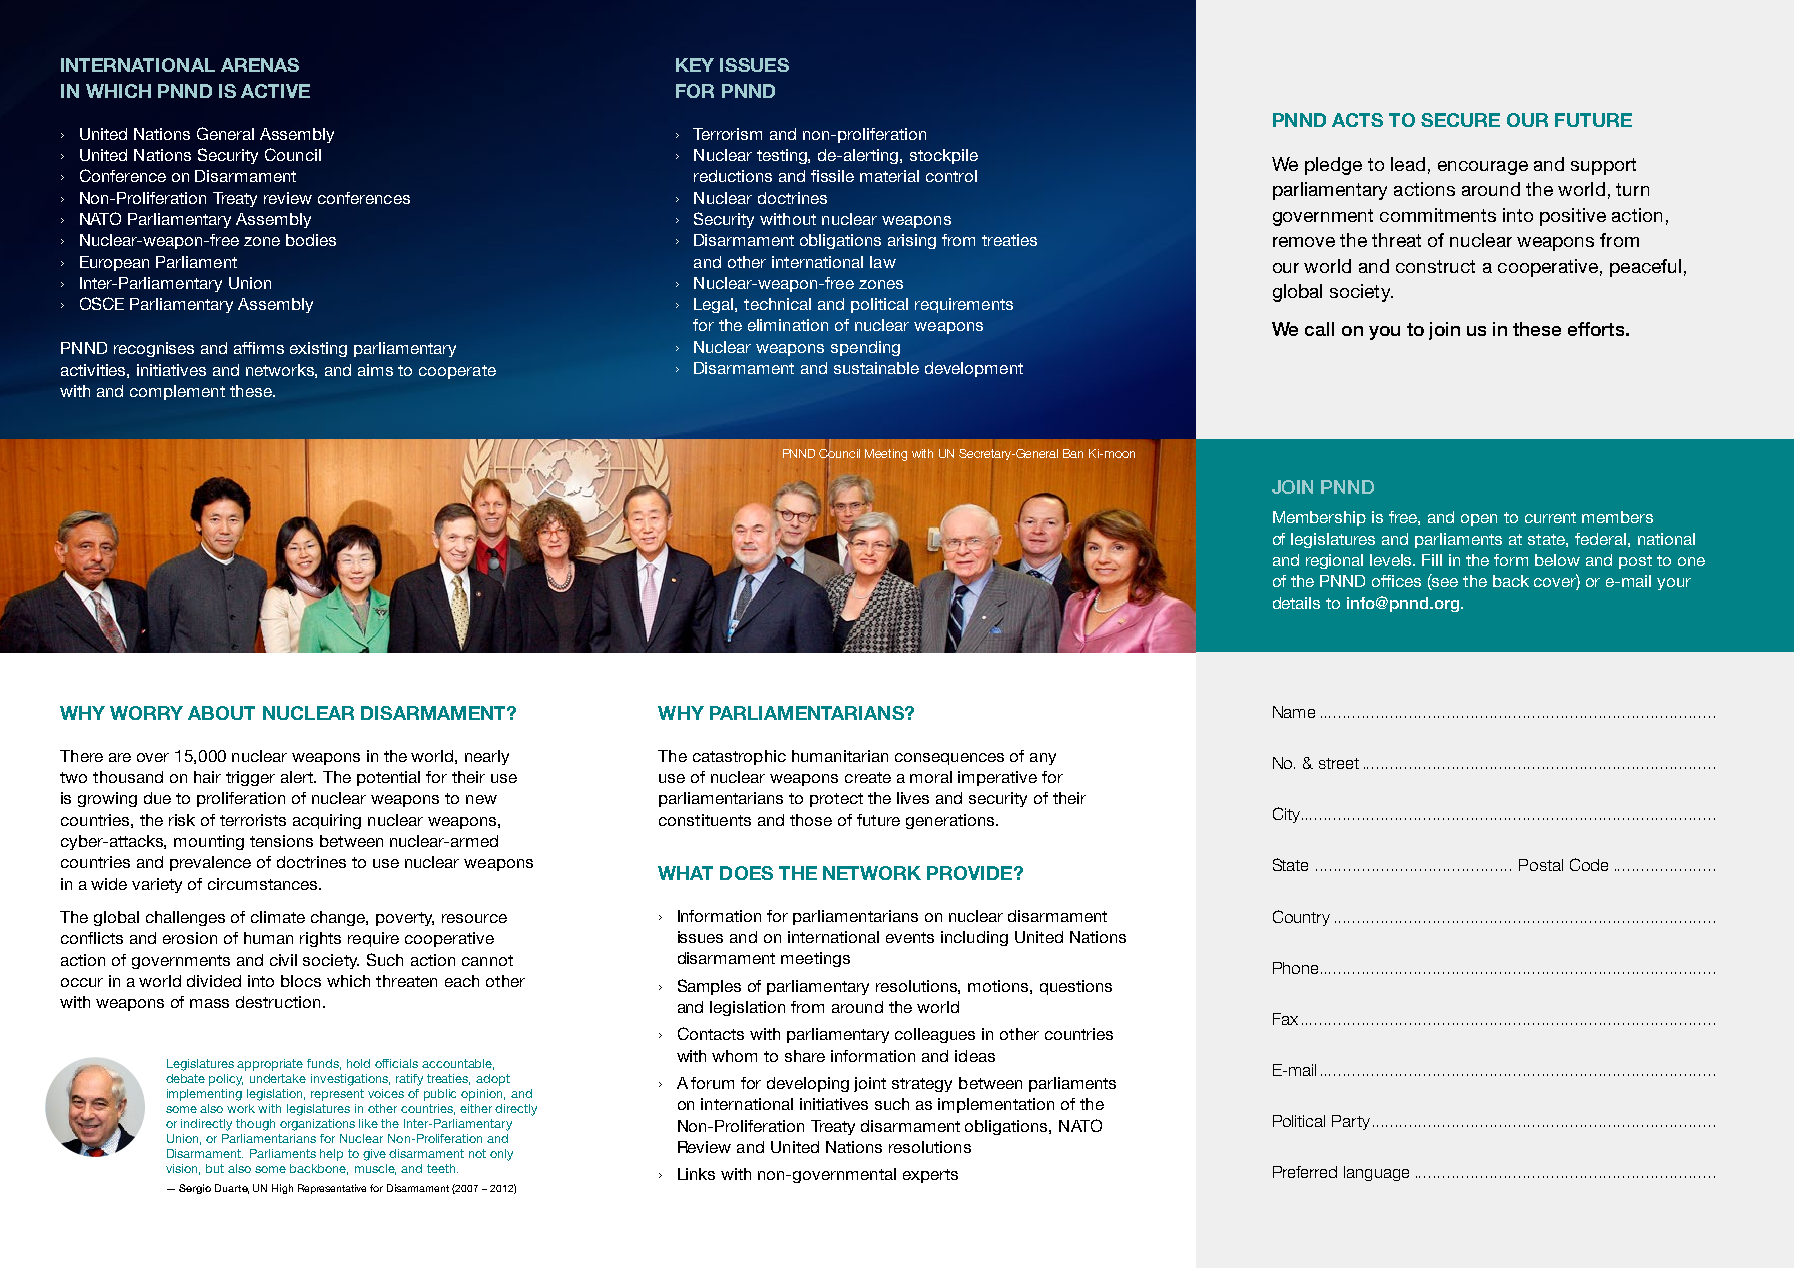 The image size is (1794, 1268). Describe the element at coordinates (944, 156) in the document. I see `stockpile` at that location.
